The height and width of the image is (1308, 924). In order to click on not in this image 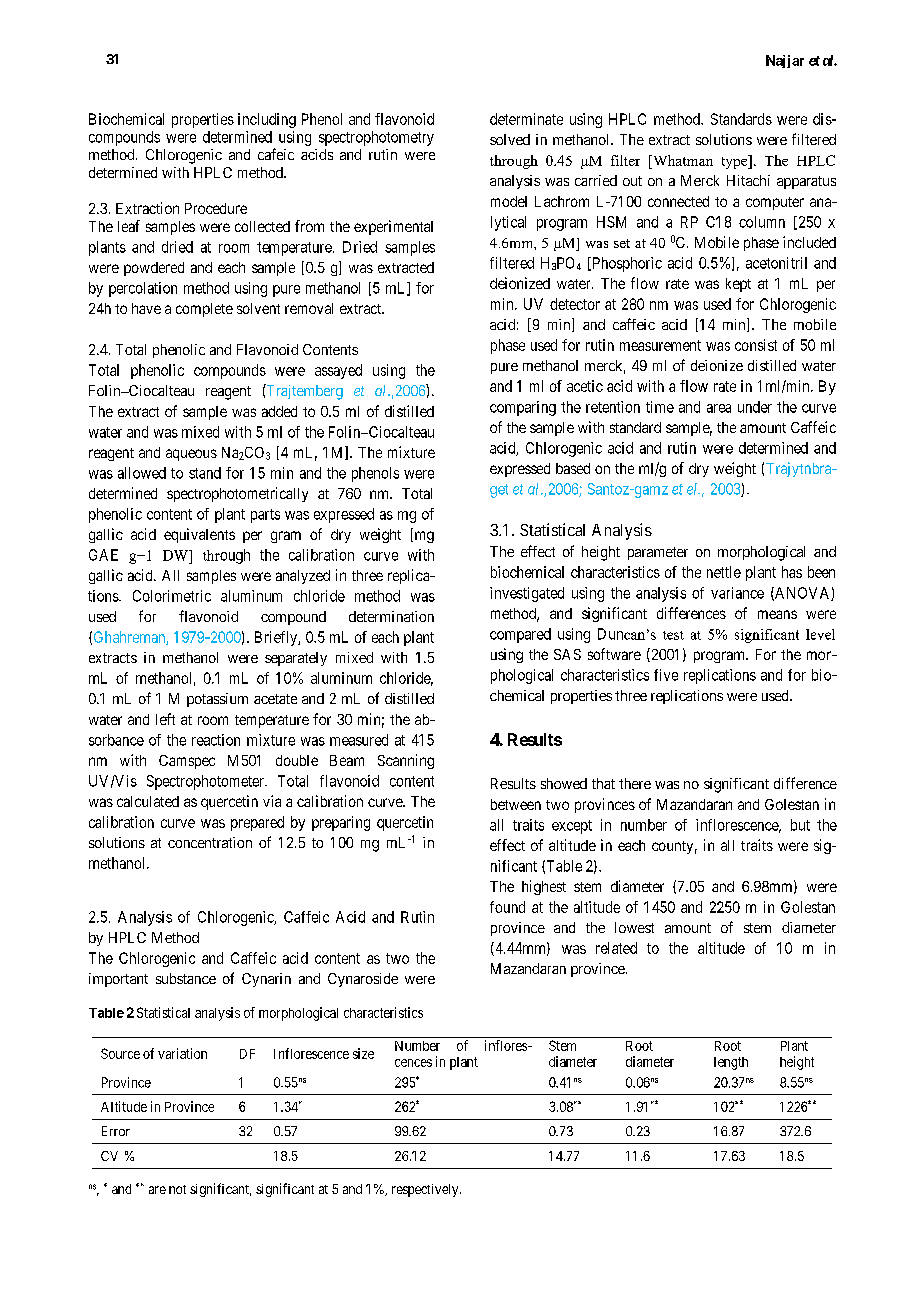, I will do `click(177, 1189)`.
